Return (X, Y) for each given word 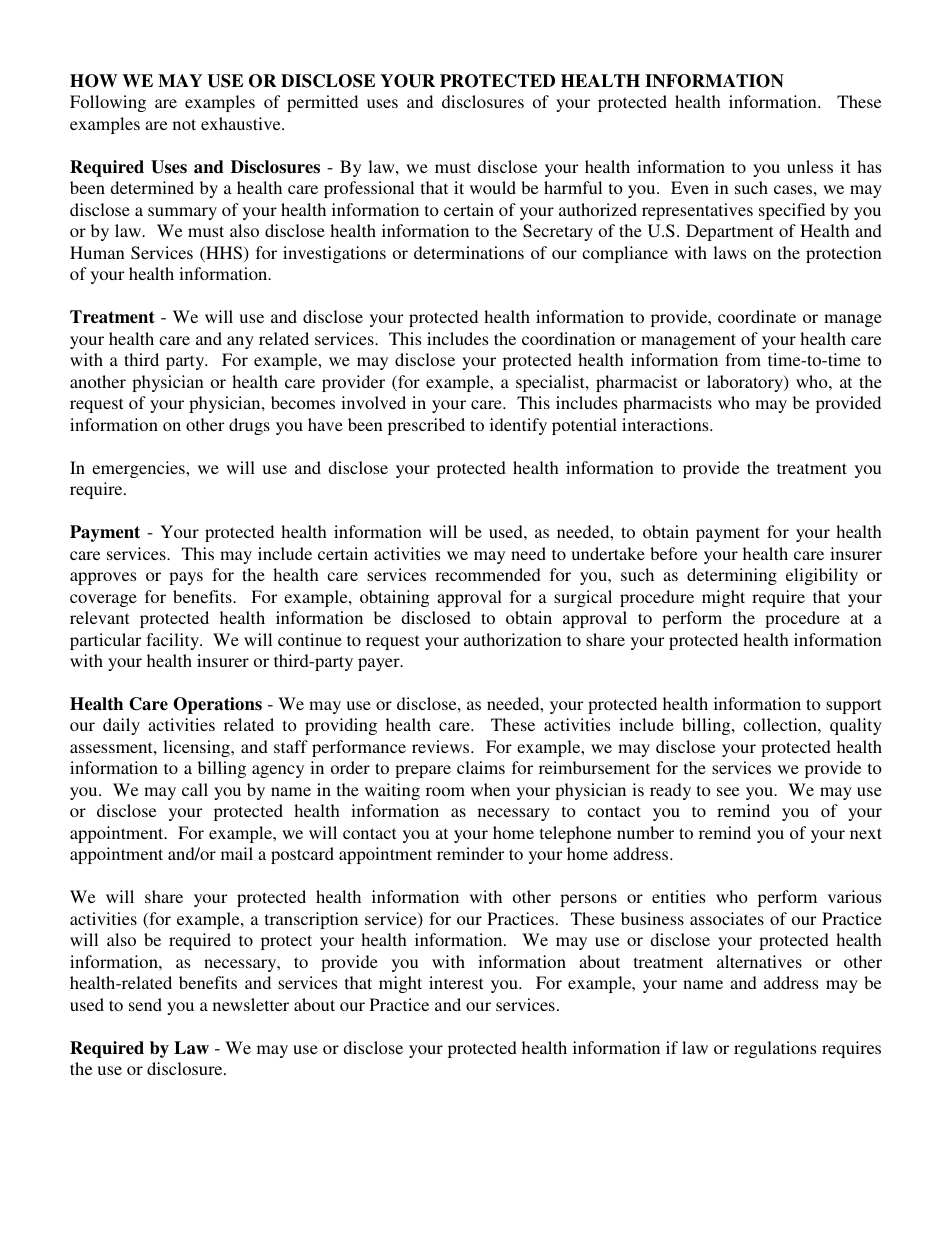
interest (456, 982)
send (145, 1004)
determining (732, 576)
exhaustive (242, 123)
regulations (775, 1049)
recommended (488, 574)
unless (810, 166)
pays (186, 578)
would (493, 187)
